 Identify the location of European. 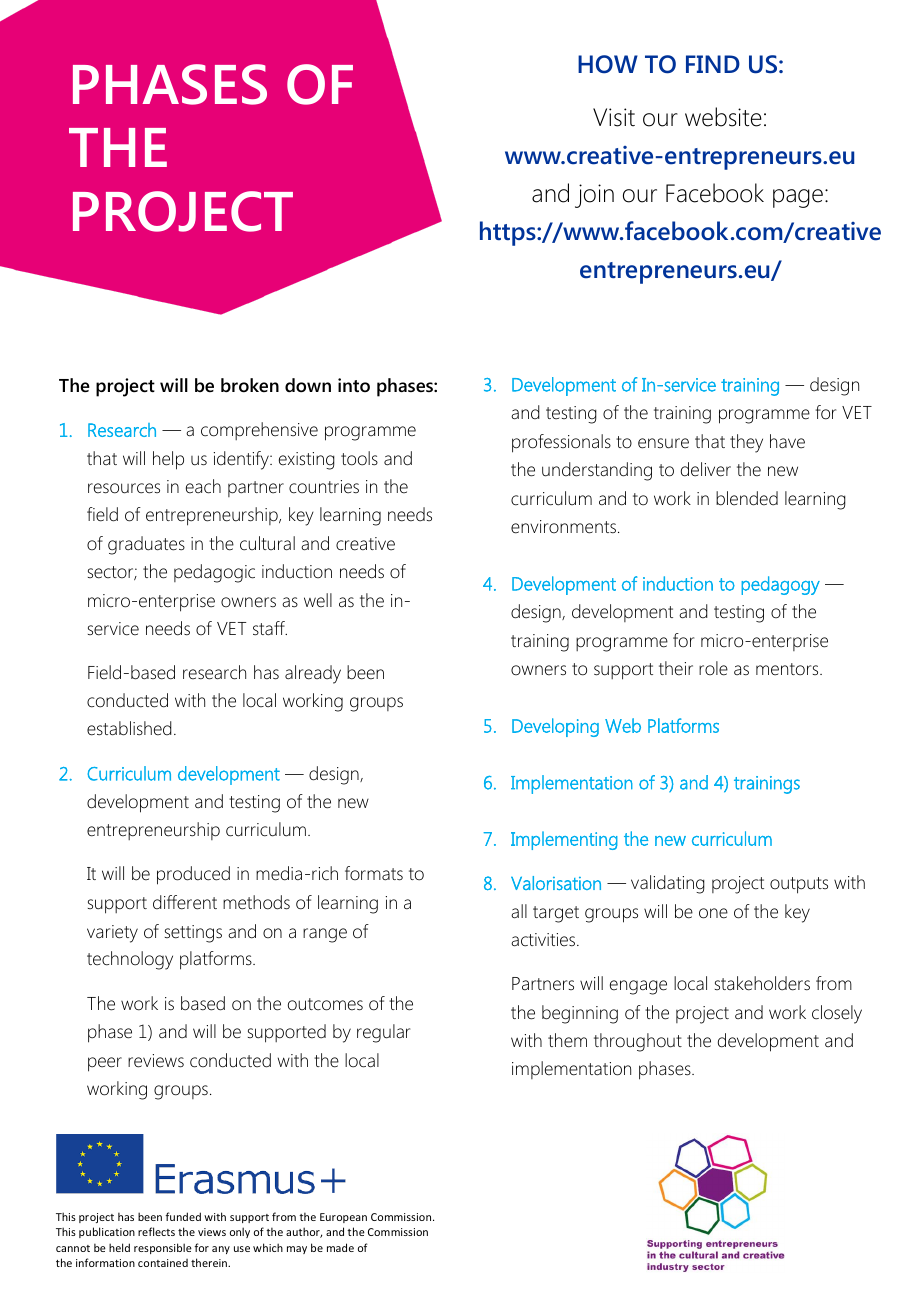
(343, 1218).
